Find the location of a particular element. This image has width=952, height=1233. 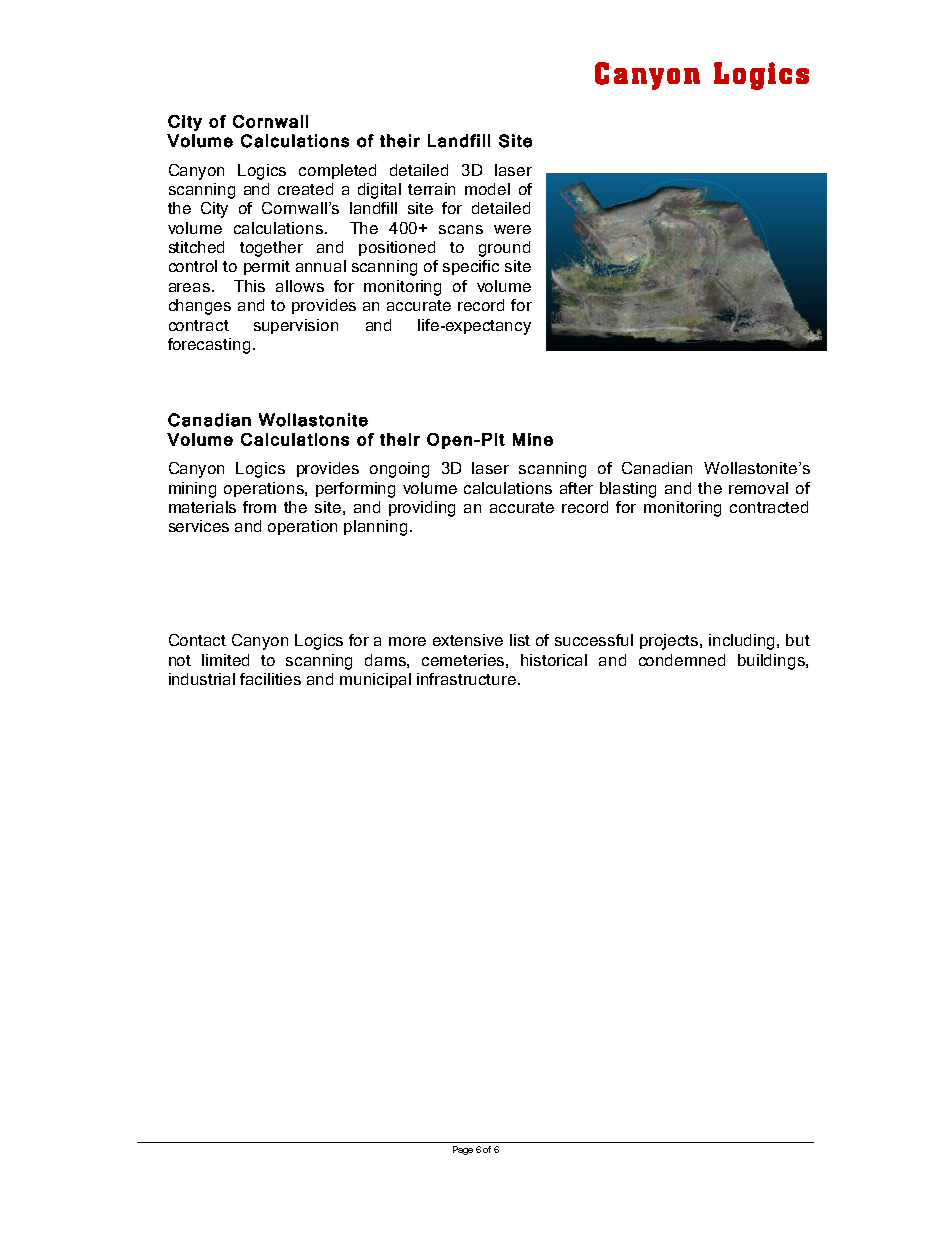

created is located at coordinates (305, 189).
